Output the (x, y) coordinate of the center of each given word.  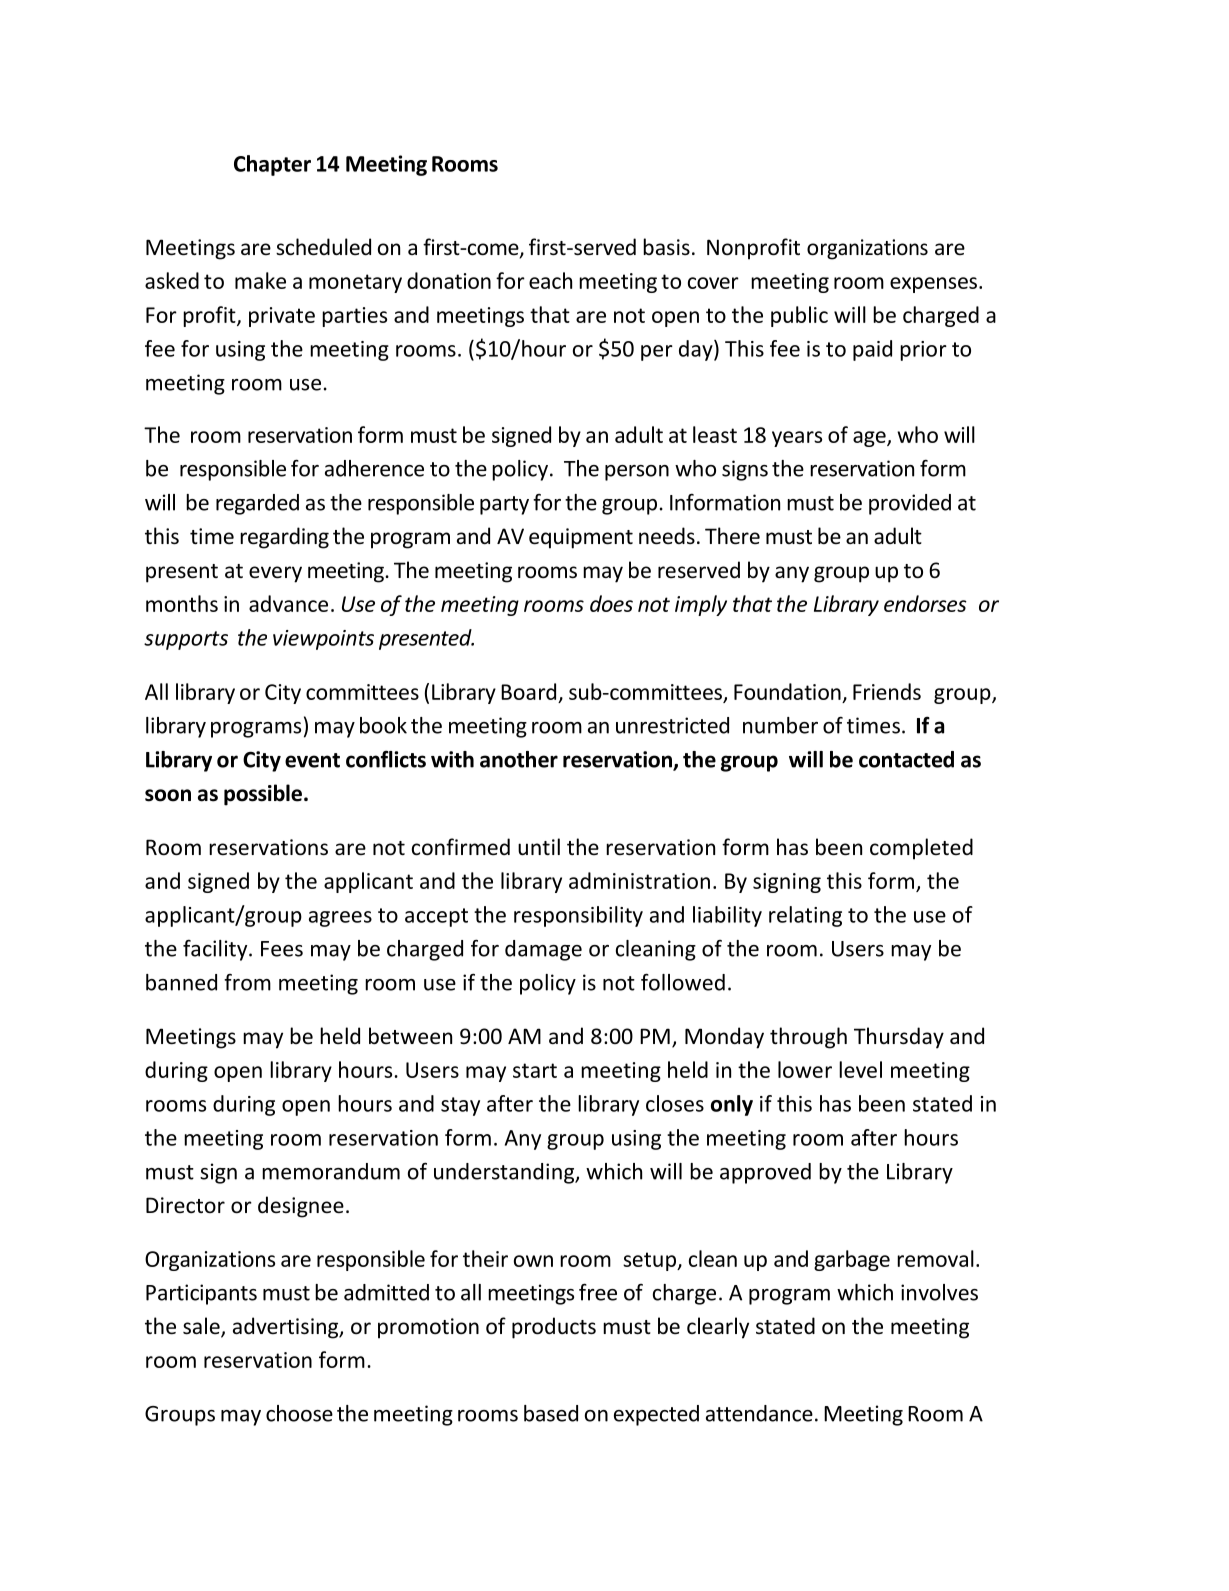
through (808, 1038)
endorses (925, 603)
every (275, 574)
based (551, 1413)
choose (299, 1413)
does (611, 603)
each (550, 280)
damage (543, 950)
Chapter (272, 165)
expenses (933, 285)
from (247, 982)
